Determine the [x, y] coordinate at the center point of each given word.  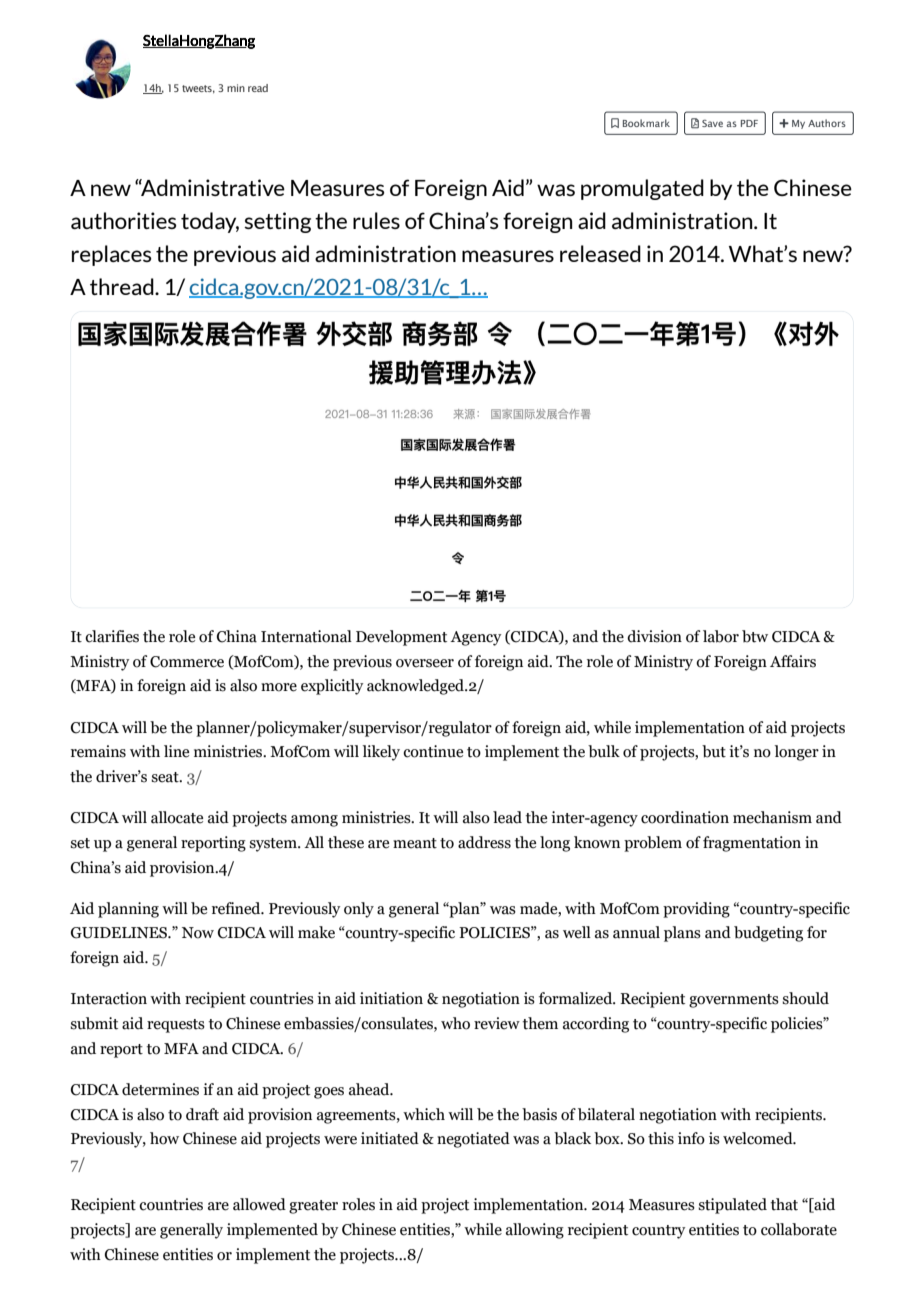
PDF [749, 123]
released [600, 253]
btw [755, 636]
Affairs [793, 661]
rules [376, 220]
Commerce [187, 662]
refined [237, 908]
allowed [259, 1204]
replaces [112, 255]
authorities [124, 220]
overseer [425, 663]
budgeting [768, 934]
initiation [391, 998]
